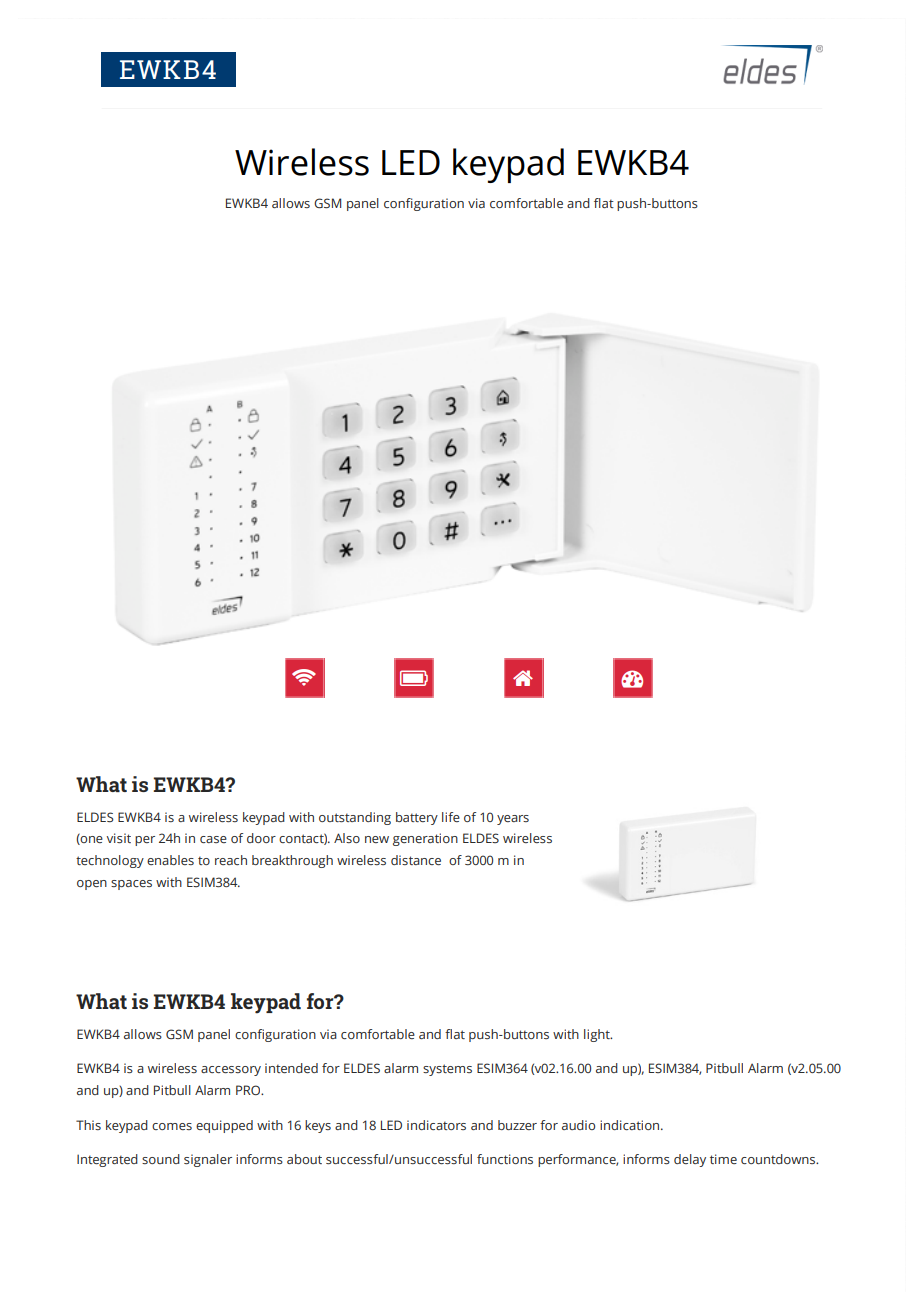 The image size is (924, 1311). What do you see at coordinates (631, 1125) in the screenshot?
I see `indication` at bounding box center [631, 1125].
